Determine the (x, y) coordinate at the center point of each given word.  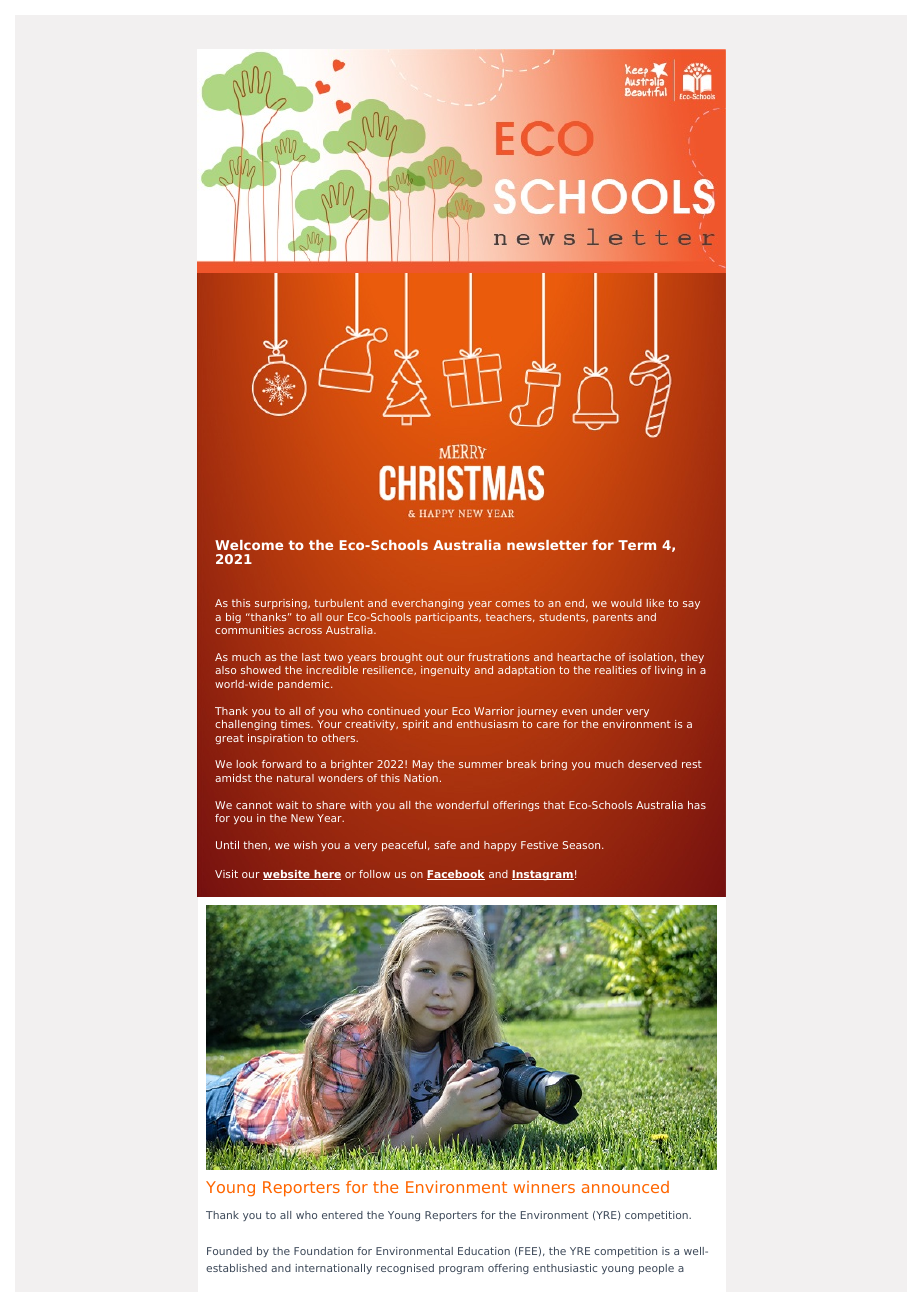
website (287, 875)
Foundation (323, 1251)
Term (637, 545)
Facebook (456, 875)
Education (484, 1251)
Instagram (543, 875)
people (656, 1269)
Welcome (249, 545)
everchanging (427, 604)
